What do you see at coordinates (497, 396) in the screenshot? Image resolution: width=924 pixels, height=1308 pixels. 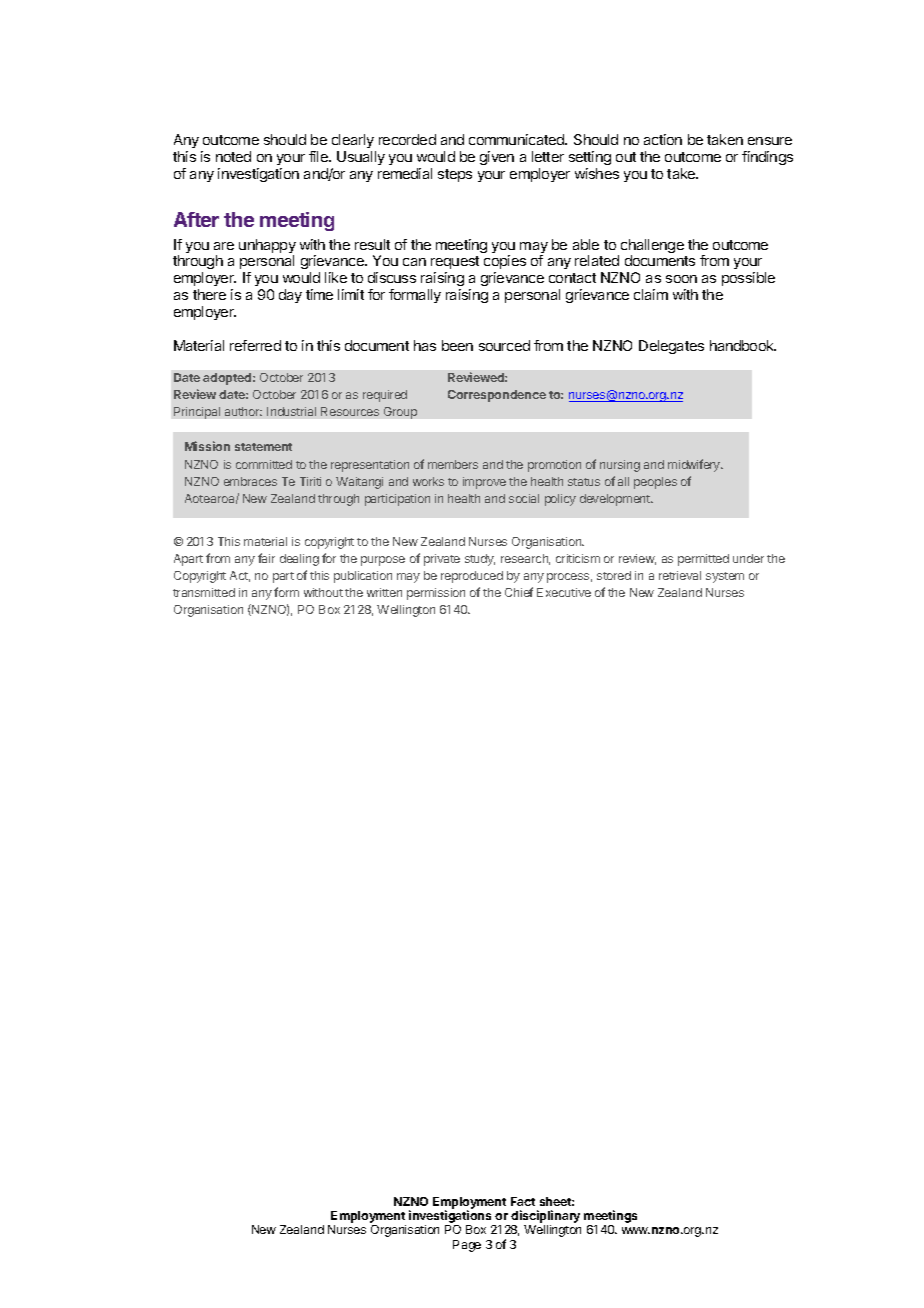 I see `Correspondence` at bounding box center [497, 396].
